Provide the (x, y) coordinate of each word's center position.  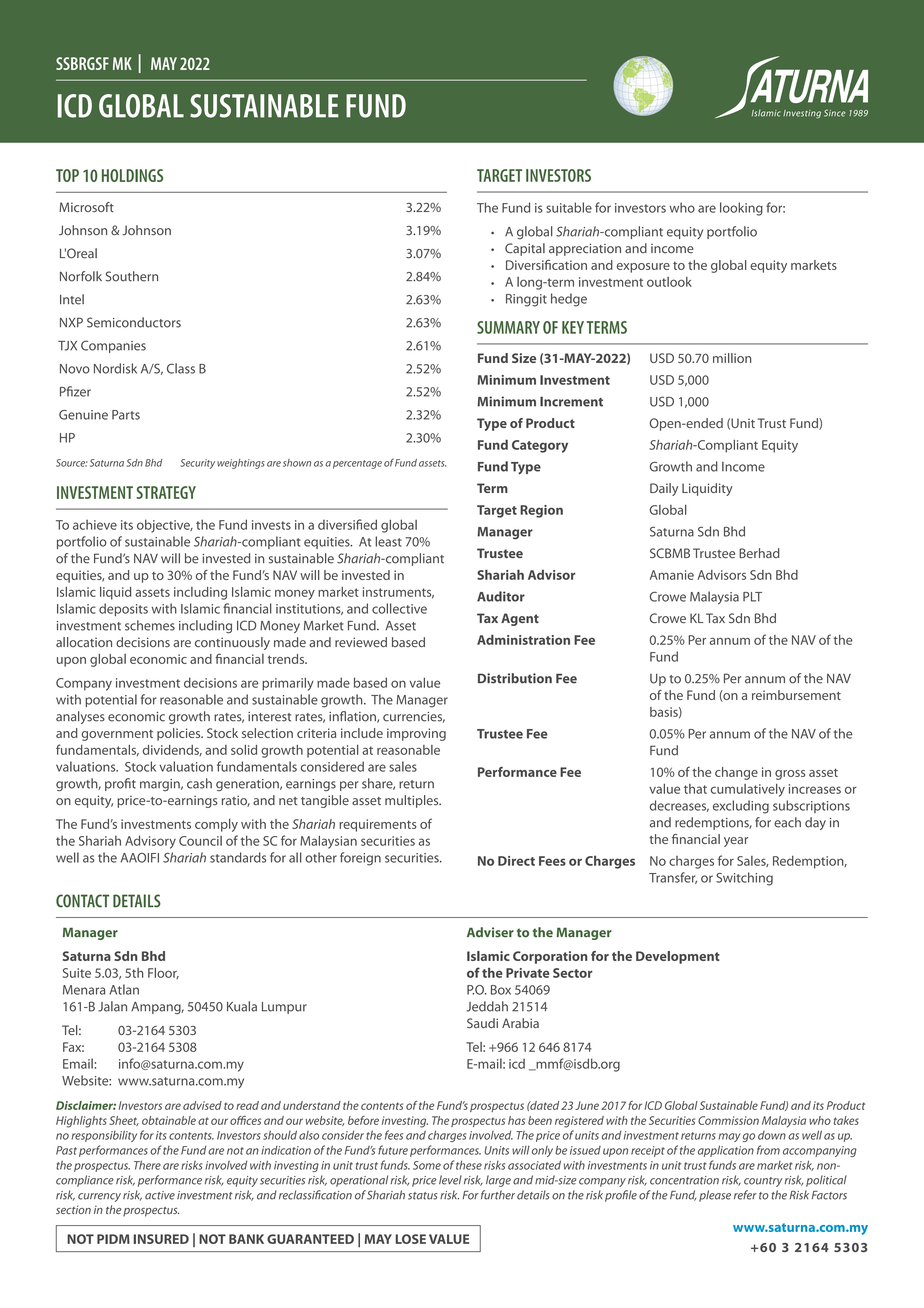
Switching (744, 879)
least (388, 541)
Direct (516, 861)
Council (200, 841)
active (160, 1195)
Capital (525, 249)
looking (741, 209)
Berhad (759, 553)
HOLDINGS (132, 175)
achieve (95, 525)
